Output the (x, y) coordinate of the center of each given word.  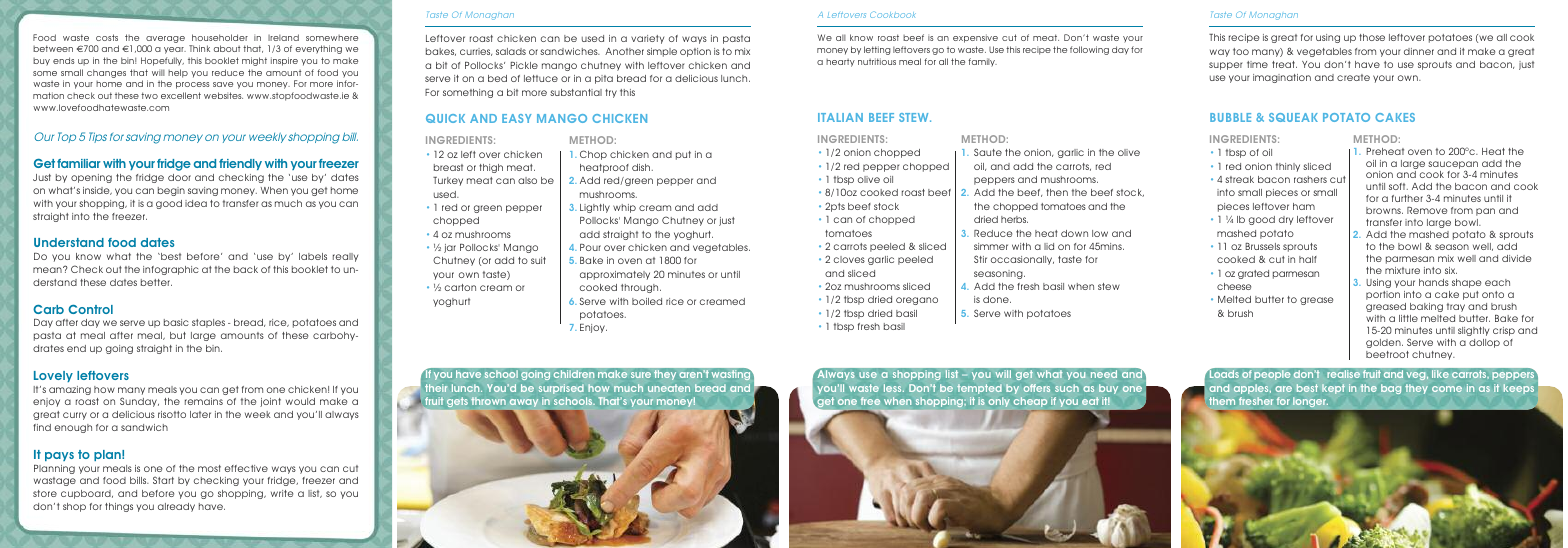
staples (208, 323)
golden (1384, 343)
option (695, 52)
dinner (1419, 51)
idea (196, 203)
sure (641, 375)
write (282, 493)
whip (624, 208)
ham (1304, 206)
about (227, 48)
